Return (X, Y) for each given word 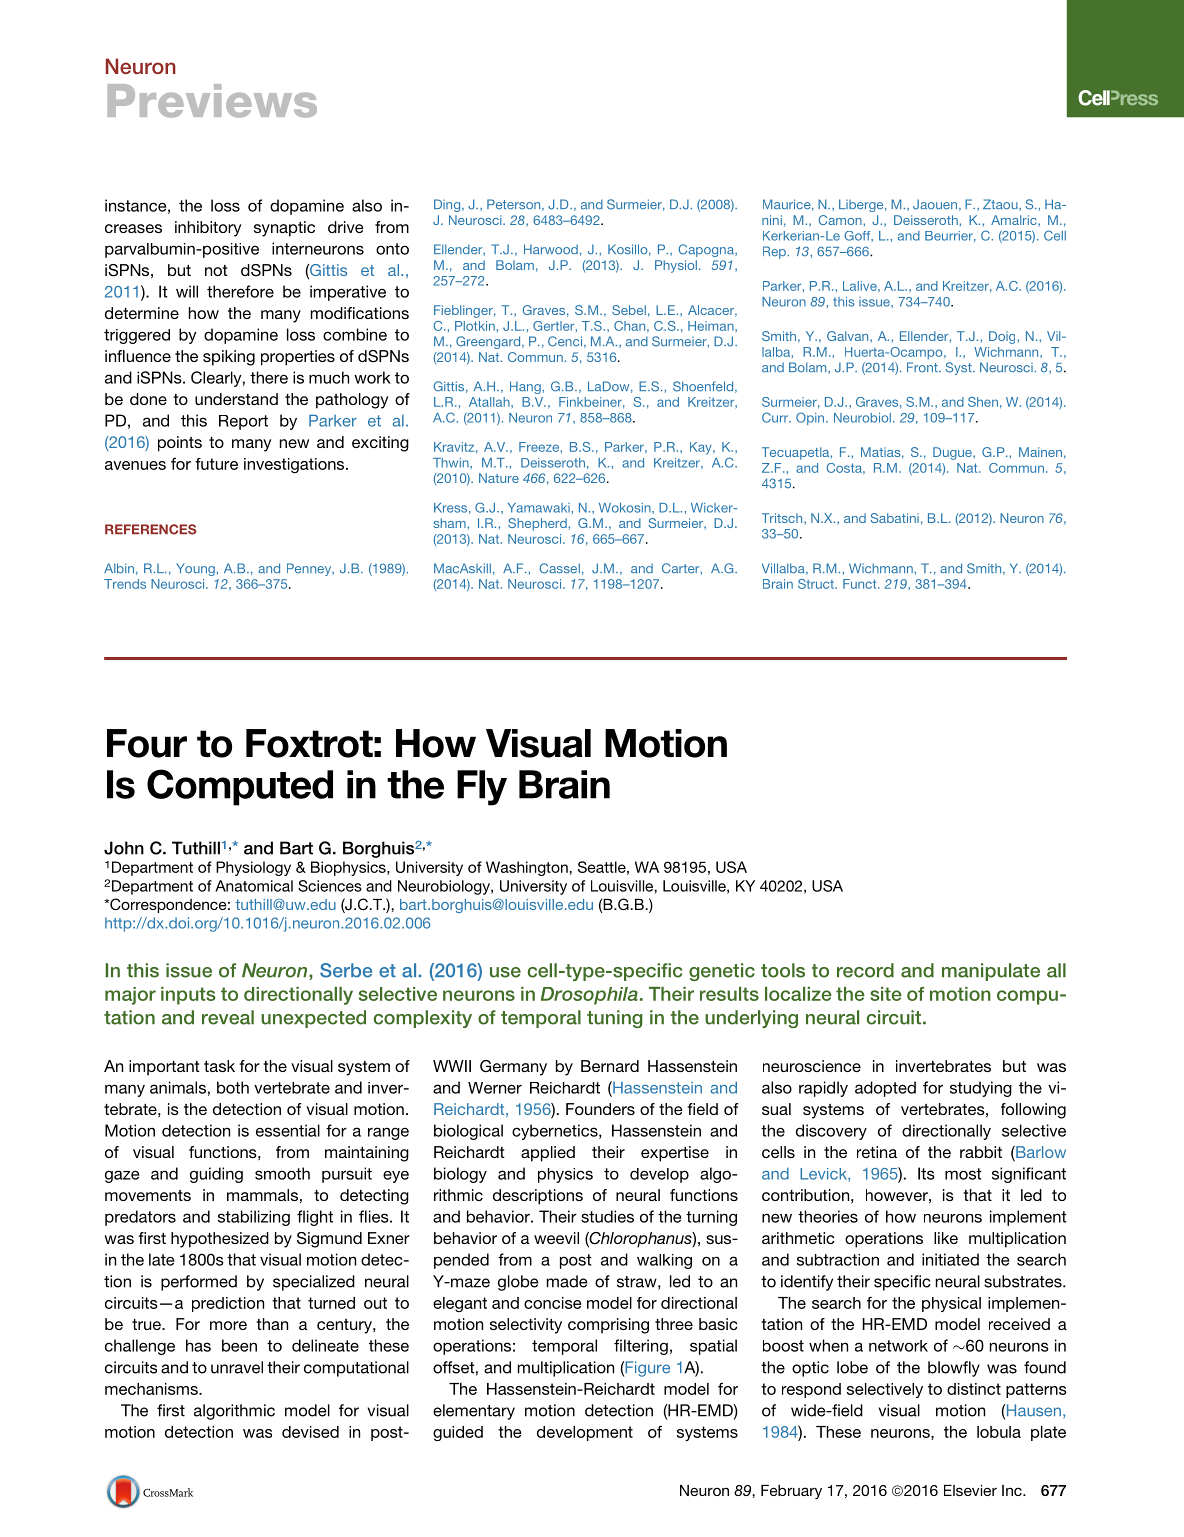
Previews (212, 101)
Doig (1003, 337)
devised (310, 1432)
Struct (817, 584)
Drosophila (589, 996)
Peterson (515, 205)
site (886, 994)
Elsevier (970, 1490)
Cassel (559, 568)
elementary (474, 1412)
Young (196, 569)
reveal (228, 1017)
